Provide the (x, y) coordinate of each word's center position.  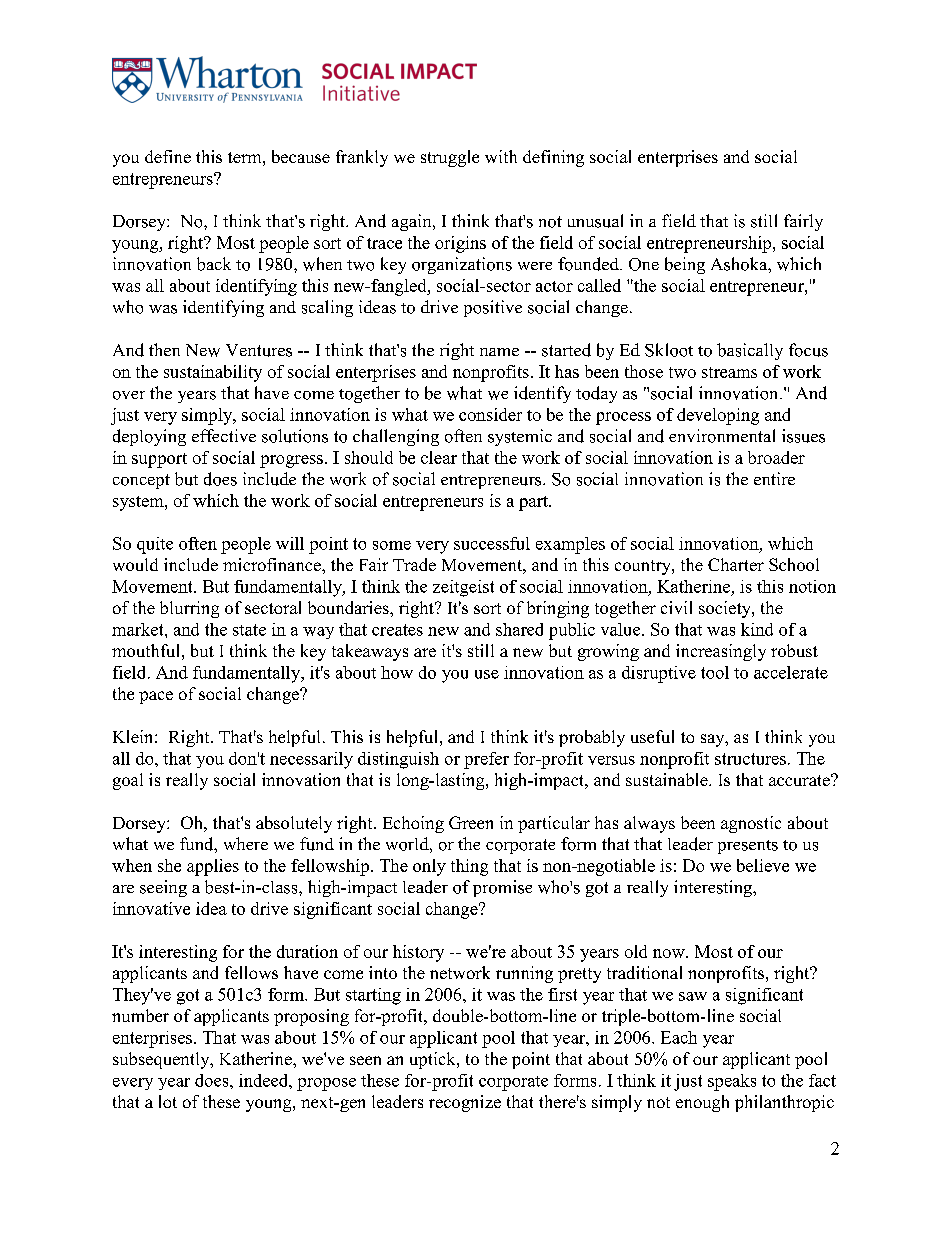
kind (757, 629)
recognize (465, 1103)
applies (213, 867)
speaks (732, 1082)
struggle (450, 158)
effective (224, 435)
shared (519, 629)
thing (469, 867)
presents (748, 847)
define (168, 156)
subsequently (162, 1060)
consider (490, 414)
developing (718, 416)
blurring (189, 609)
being (685, 265)
